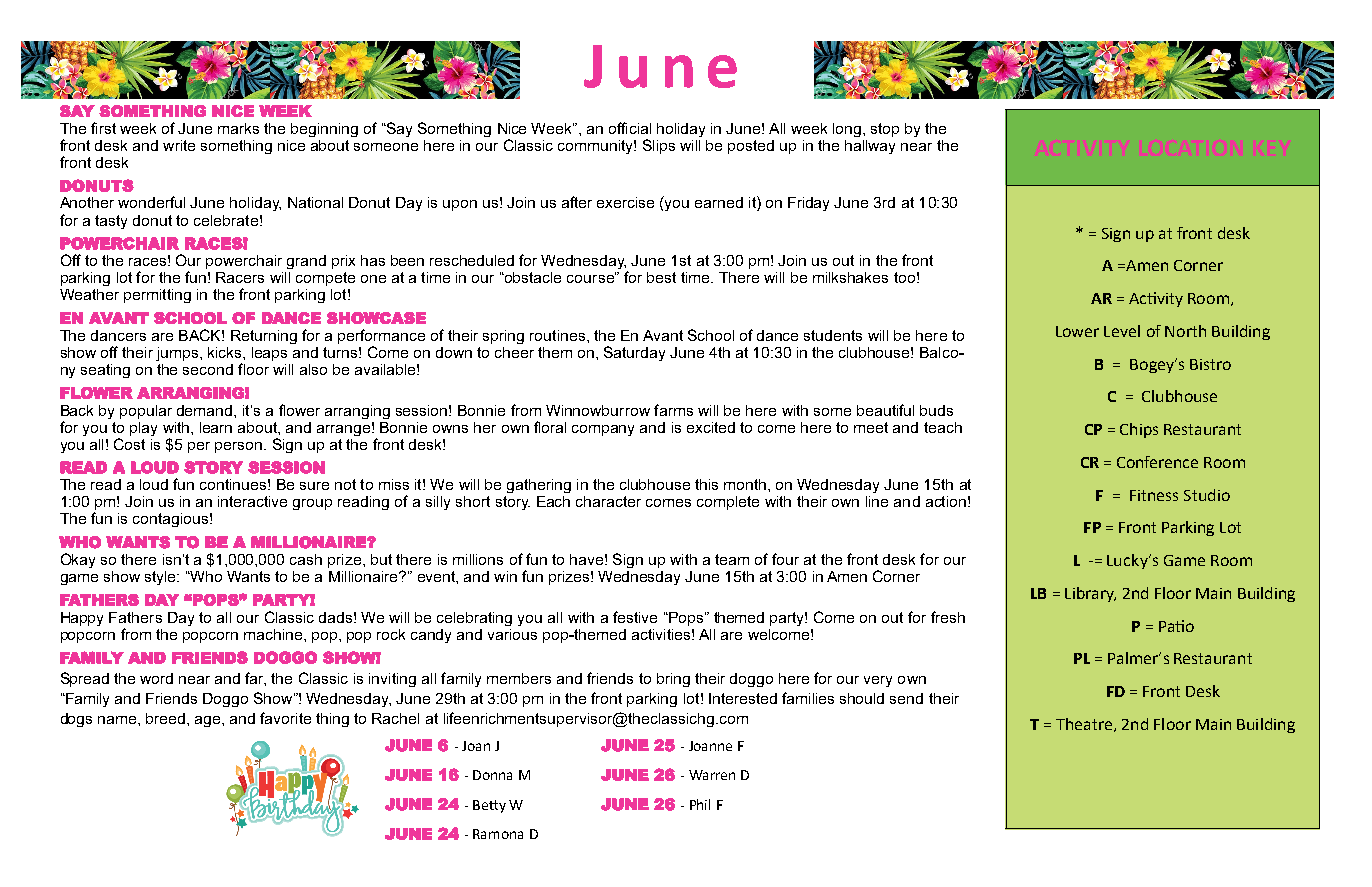 The width and height of the screenshot is (1372, 887). I want to click on write, so click(179, 145).
